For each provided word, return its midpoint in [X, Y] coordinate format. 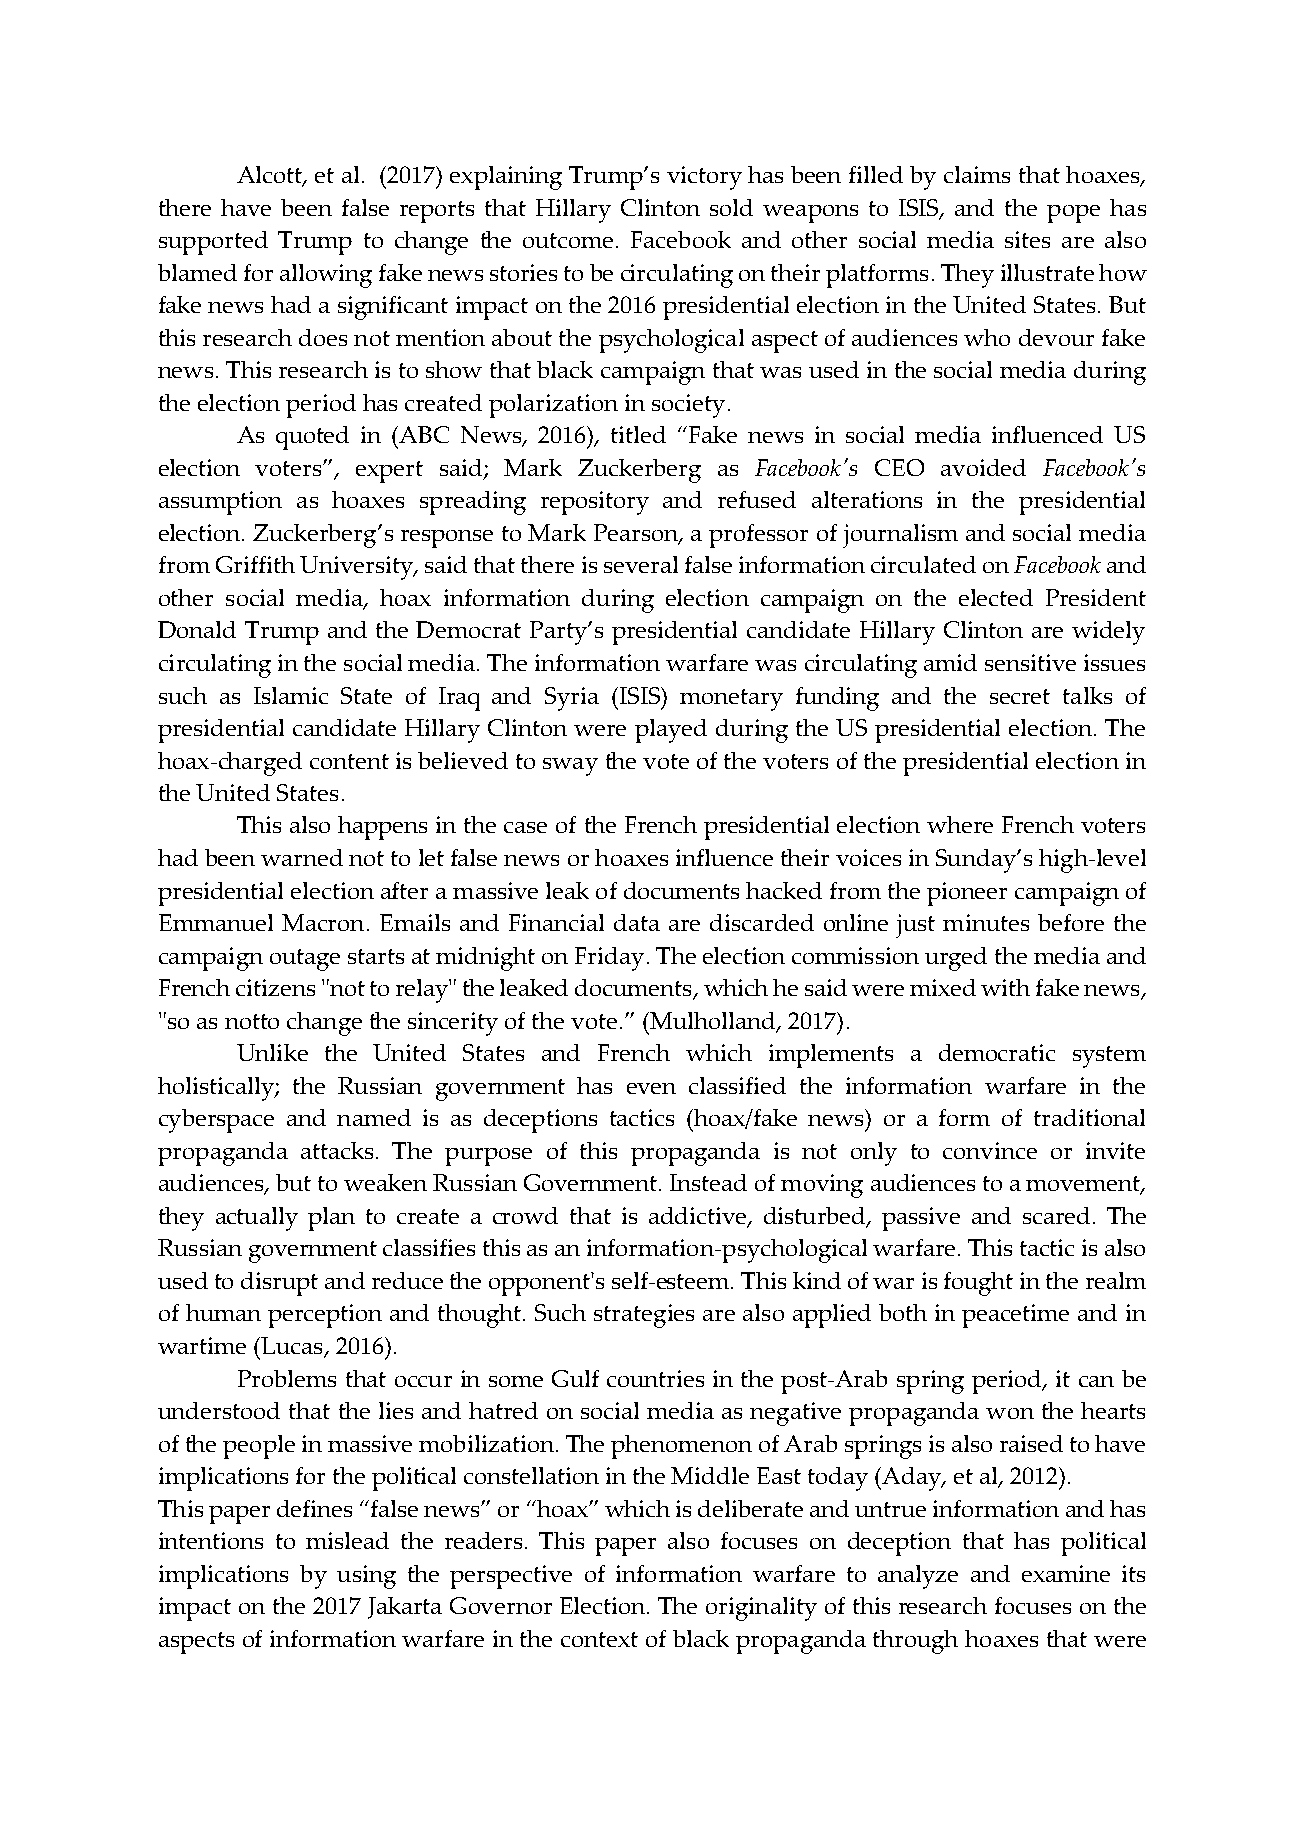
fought [978, 1284]
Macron [323, 922]
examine [1066, 1573]
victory [704, 178]
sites [1027, 239]
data [637, 922]
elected [996, 597]
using [366, 1577]
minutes [986, 922]
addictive [699, 1217]
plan [331, 1219]
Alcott [271, 176]
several [641, 564]
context [599, 1639]
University [357, 568]
